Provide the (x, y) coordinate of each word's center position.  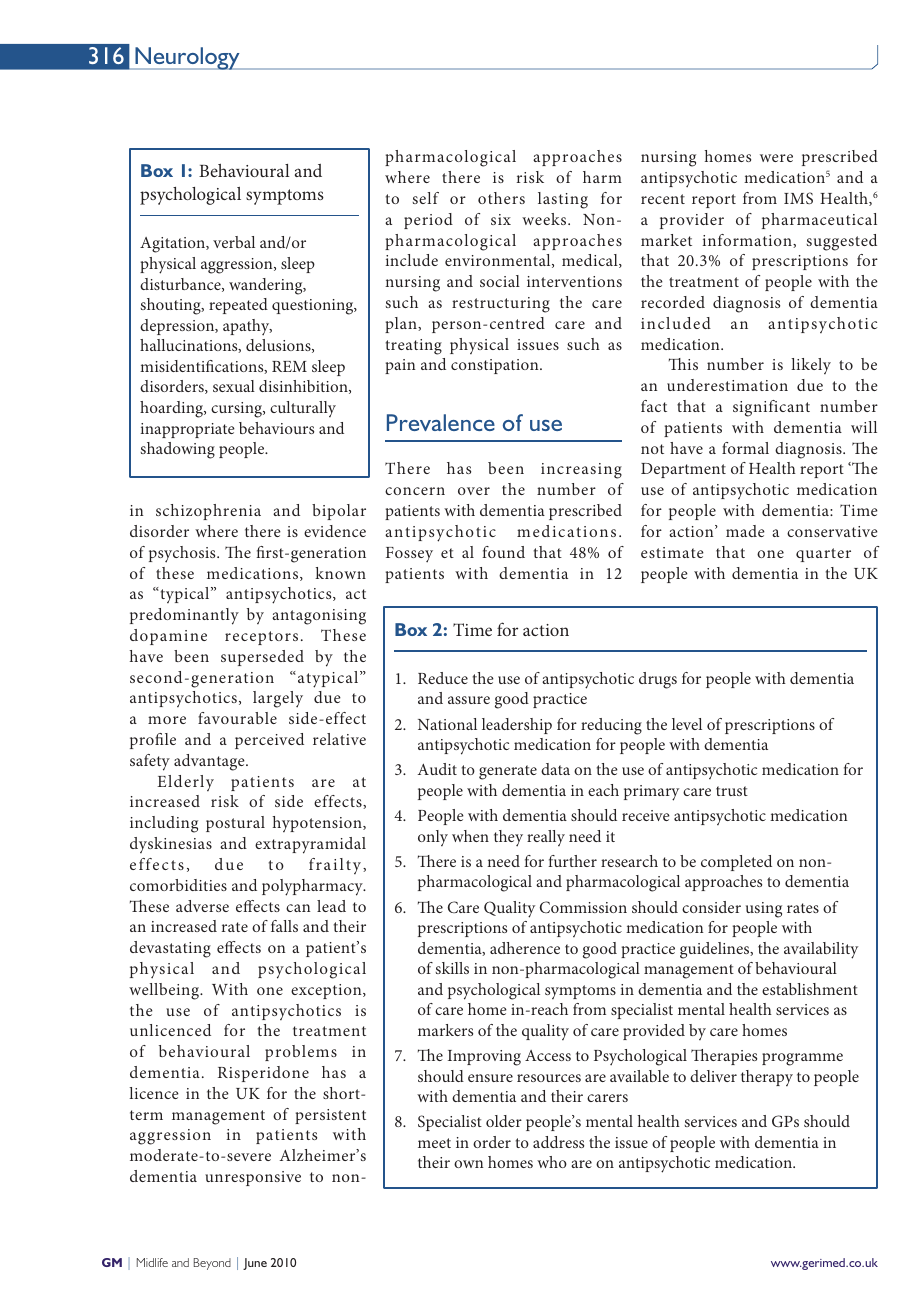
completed (736, 863)
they (508, 838)
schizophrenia (208, 512)
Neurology (187, 58)
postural (235, 824)
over (474, 491)
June (255, 1264)
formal (745, 448)
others (501, 198)
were (776, 158)
